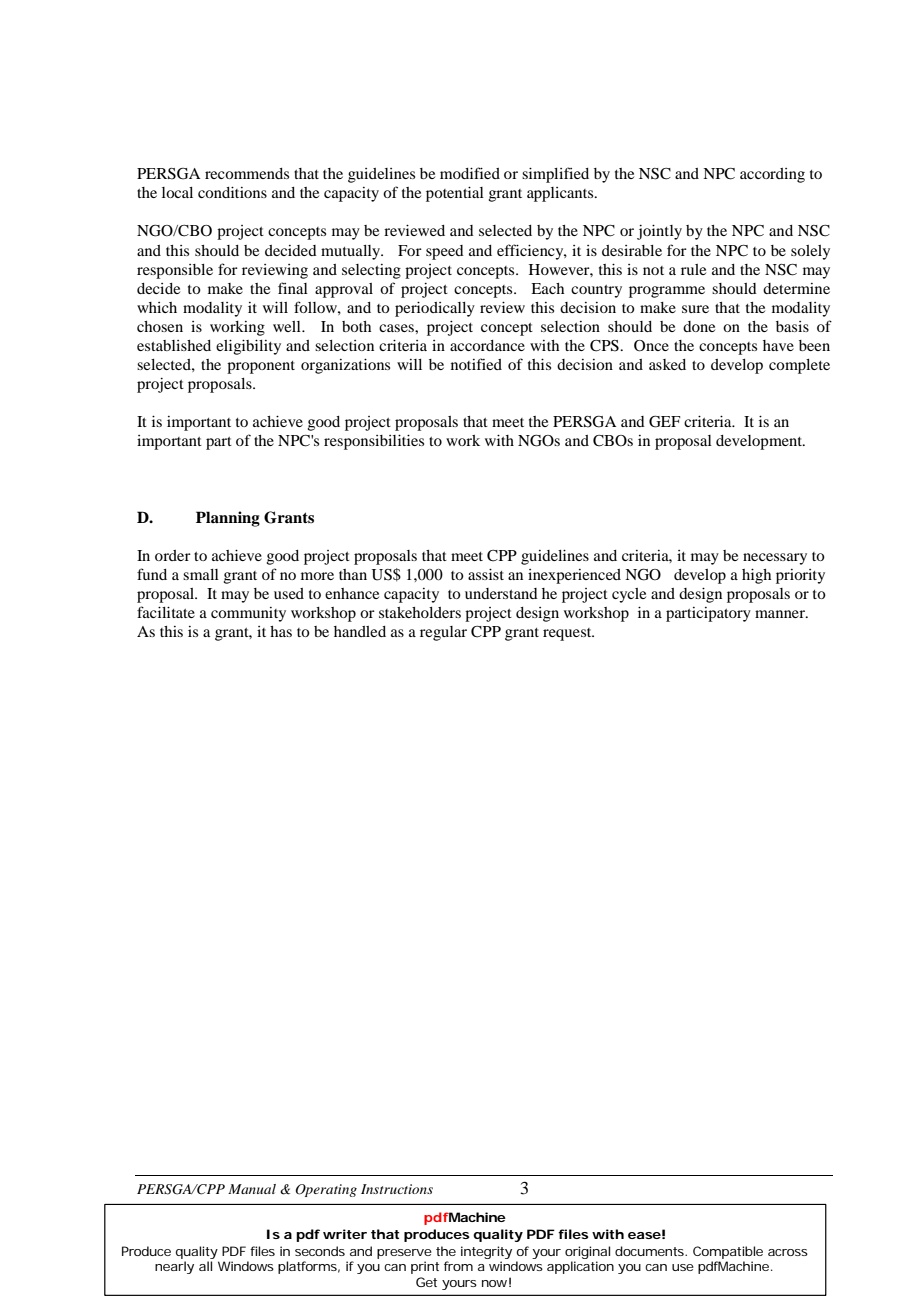 This screenshot has width=924, height=1307. Describe the element at coordinates (174, 1267) in the screenshot. I see `nearly` at that location.
